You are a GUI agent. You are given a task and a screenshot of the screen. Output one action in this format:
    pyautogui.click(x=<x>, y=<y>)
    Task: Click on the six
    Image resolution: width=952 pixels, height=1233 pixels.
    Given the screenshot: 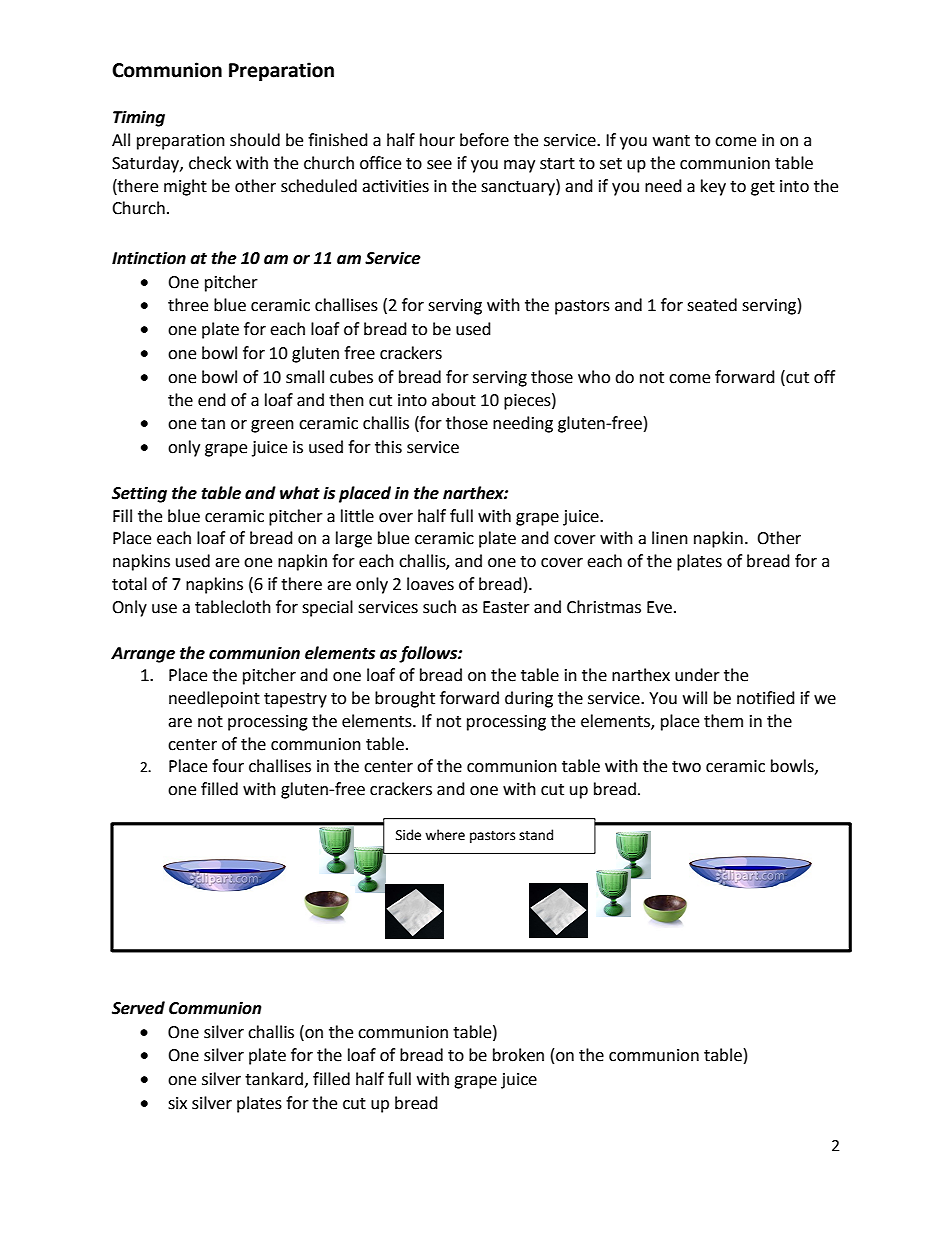 What is the action you would take?
    pyautogui.click(x=177, y=1103)
